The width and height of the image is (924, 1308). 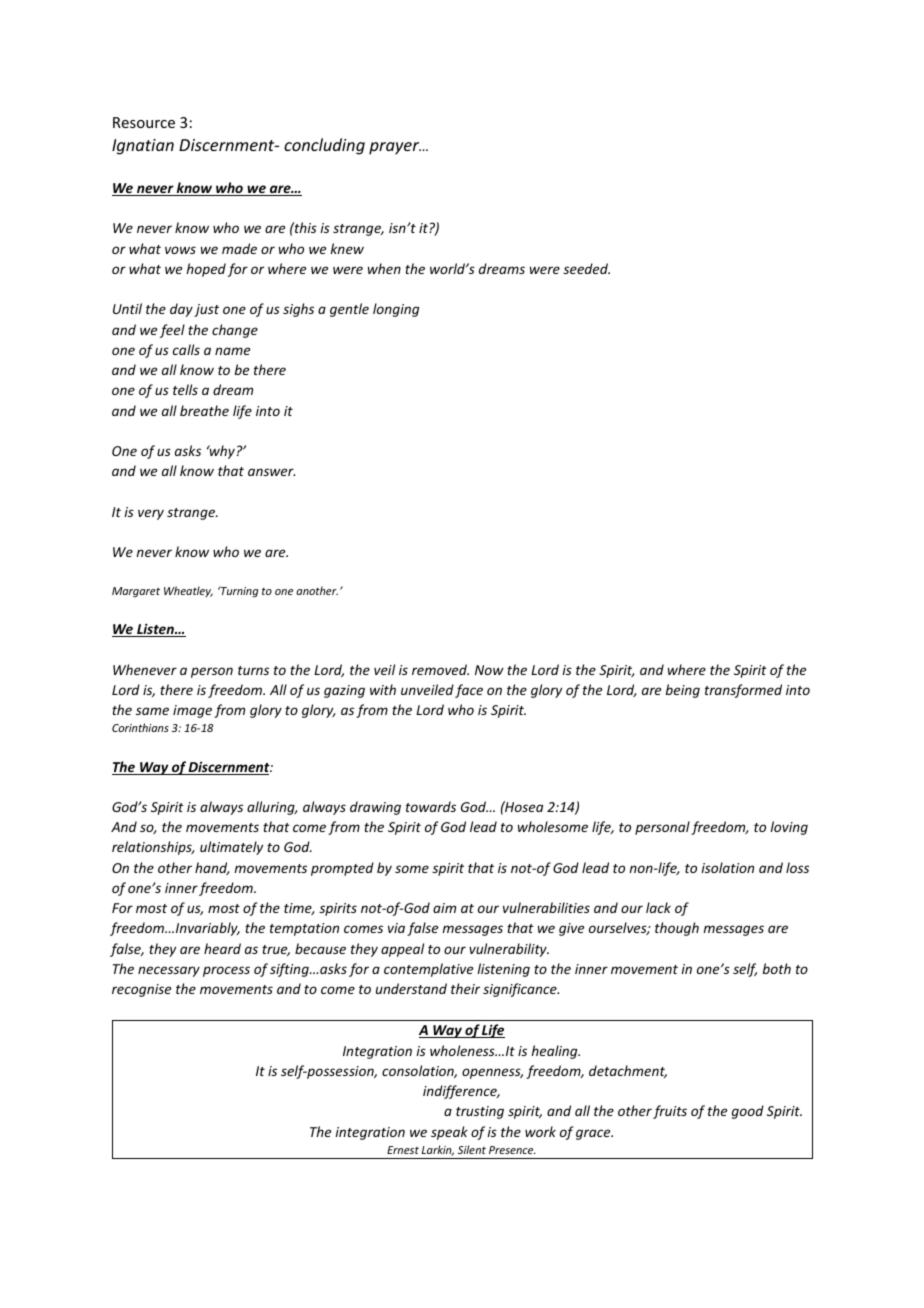 I want to click on good, so click(x=748, y=1112).
